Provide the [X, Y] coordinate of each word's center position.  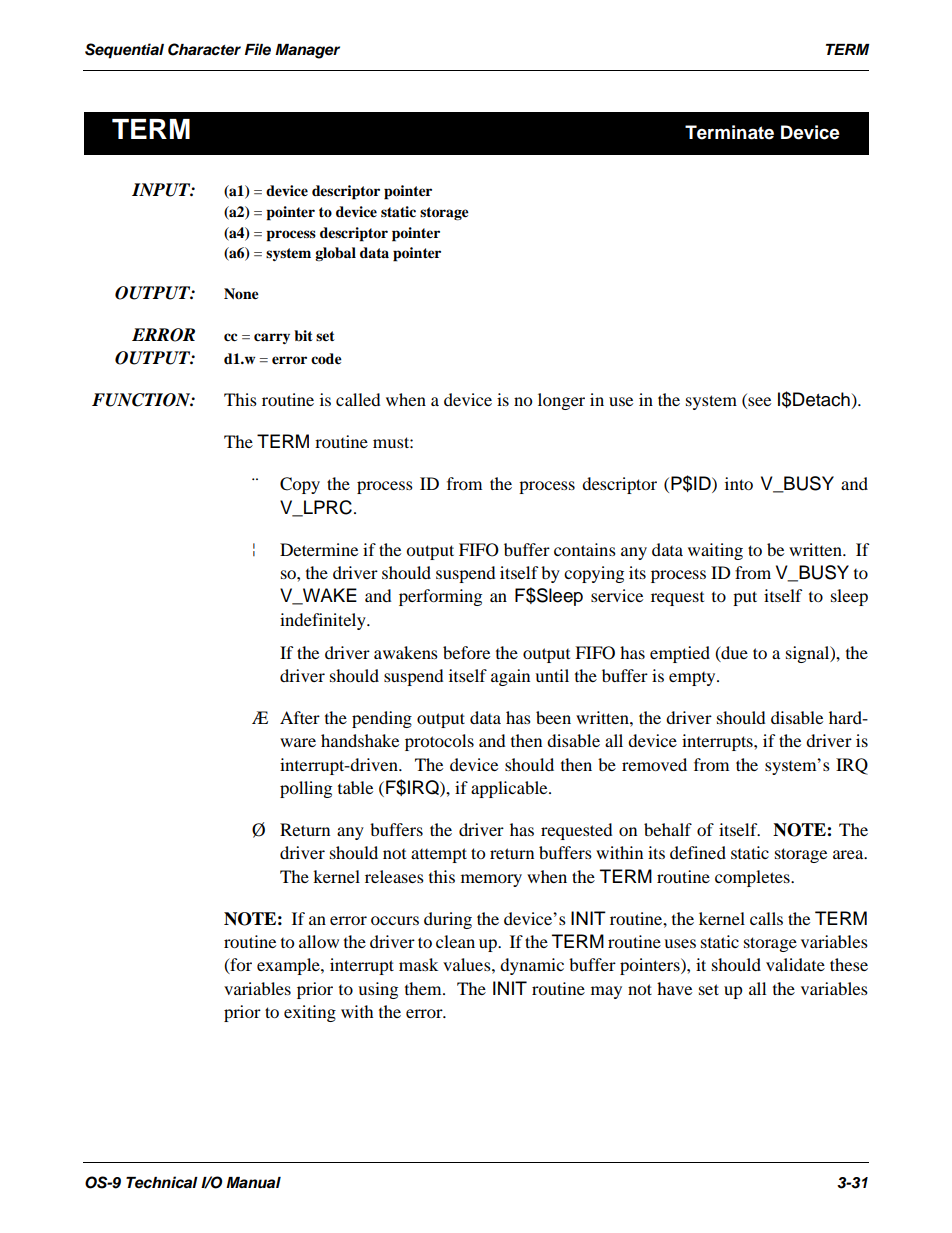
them [424, 988]
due [733, 653]
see [758, 403]
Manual [253, 1182]
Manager [307, 51]
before [466, 652]
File [258, 49]
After [300, 717]
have [674, 988]
